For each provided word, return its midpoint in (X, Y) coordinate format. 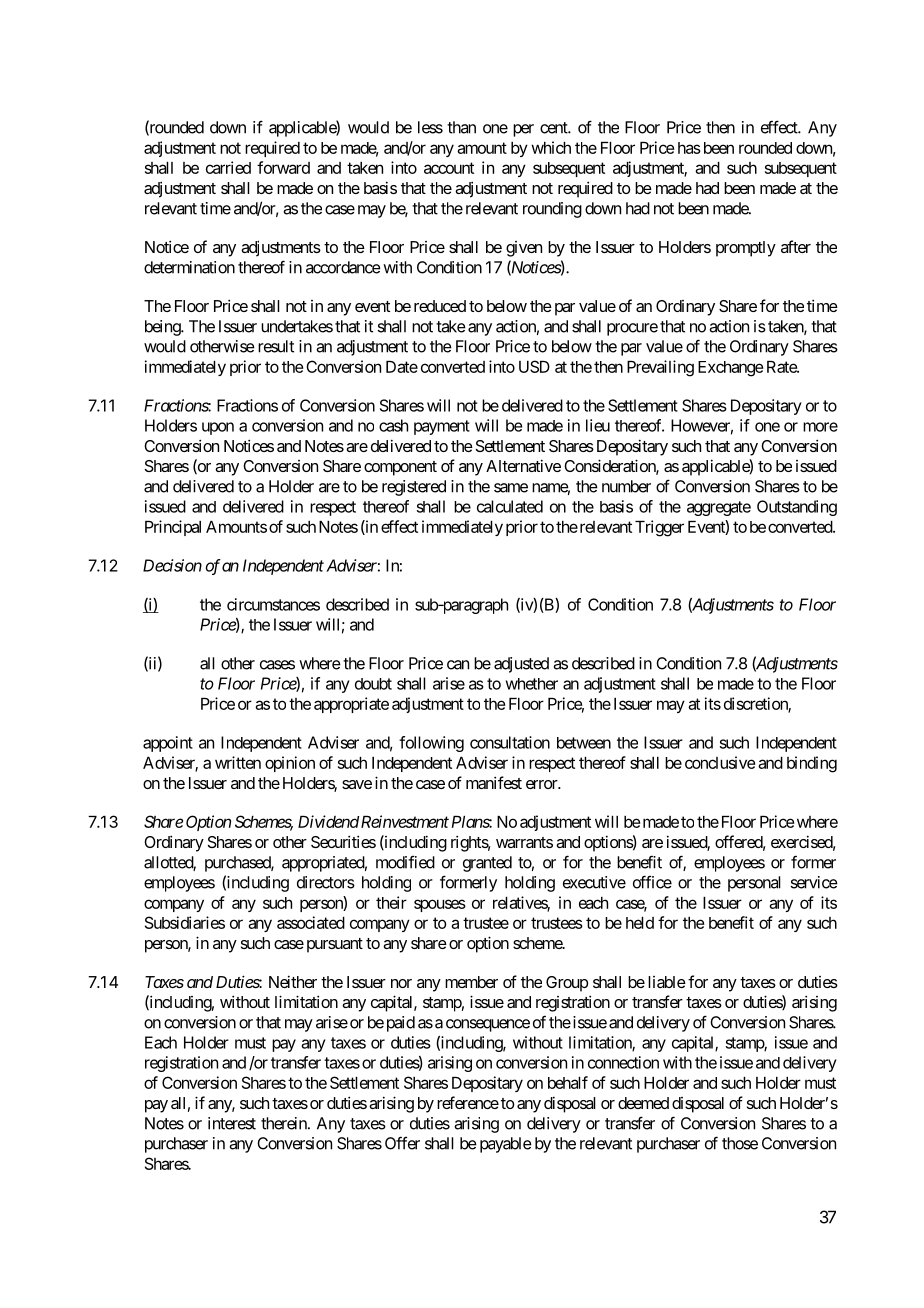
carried (228, 167)
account (449, 168)
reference (468, 1102)
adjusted (521, 665)
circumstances (273, 604)
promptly (746, 249)
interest (232, 1123)
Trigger (659, 528)
